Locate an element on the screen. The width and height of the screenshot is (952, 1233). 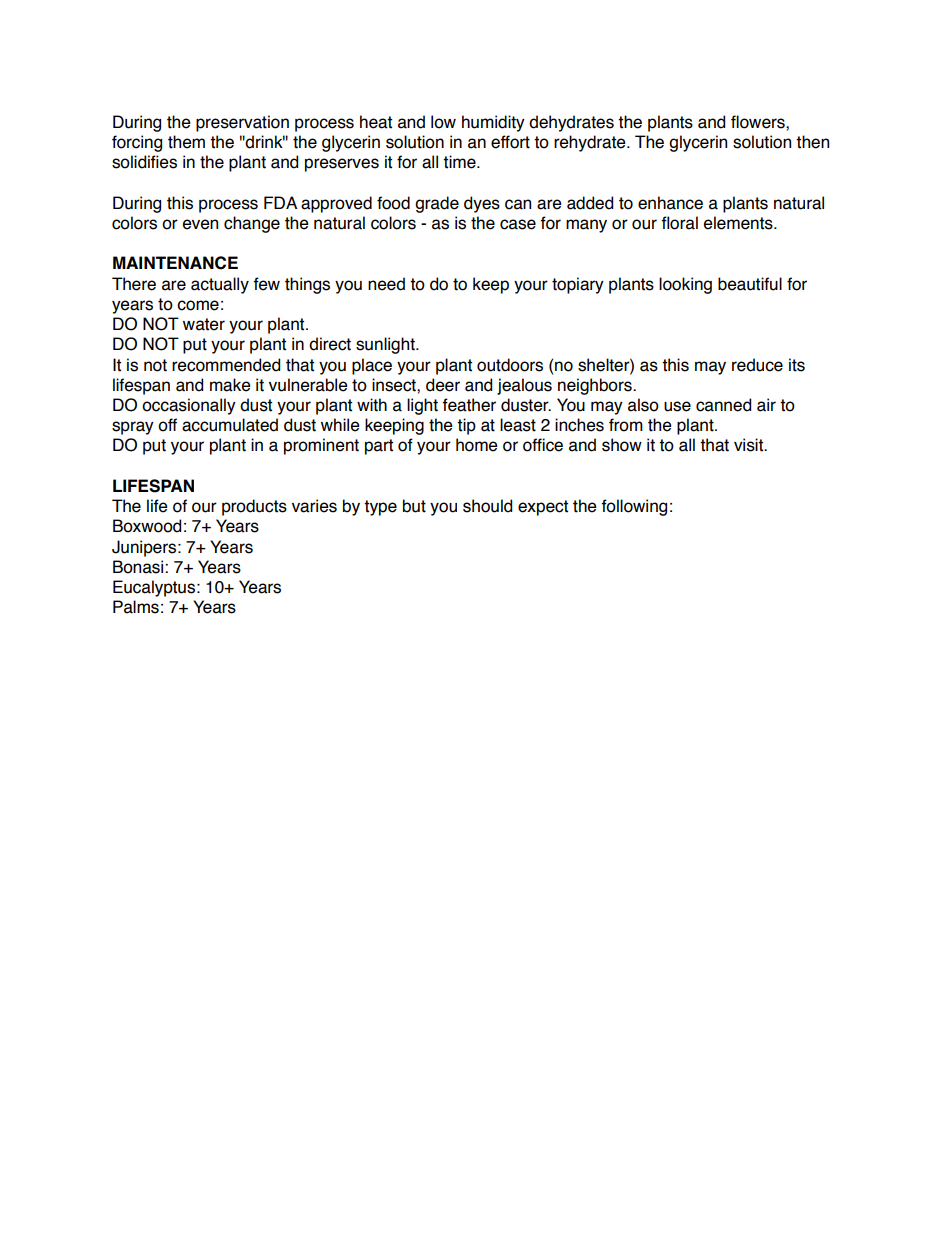
MAINTENANCE is located at coordinates (175, 263).
